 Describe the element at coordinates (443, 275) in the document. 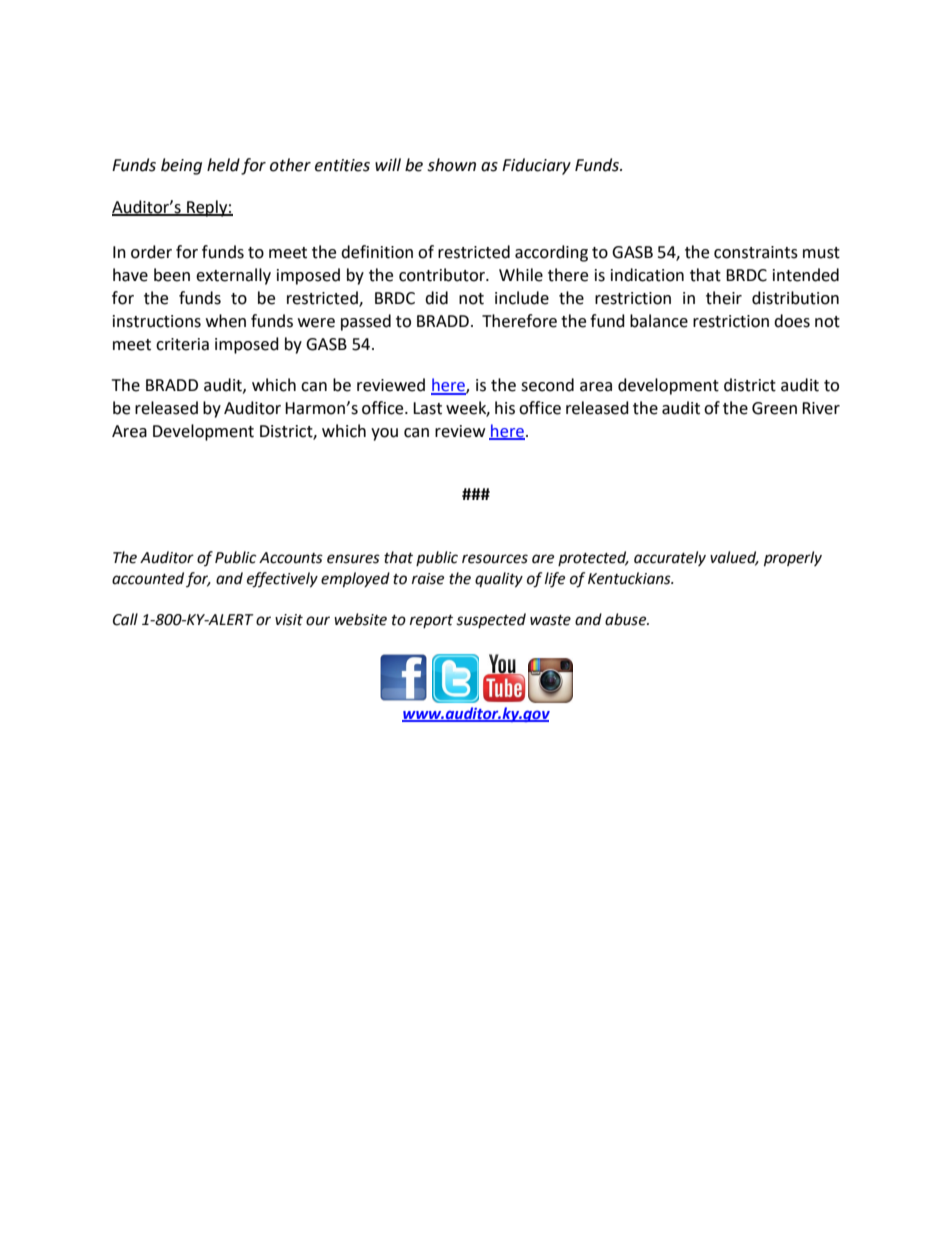

I see `contributor` at that location.
